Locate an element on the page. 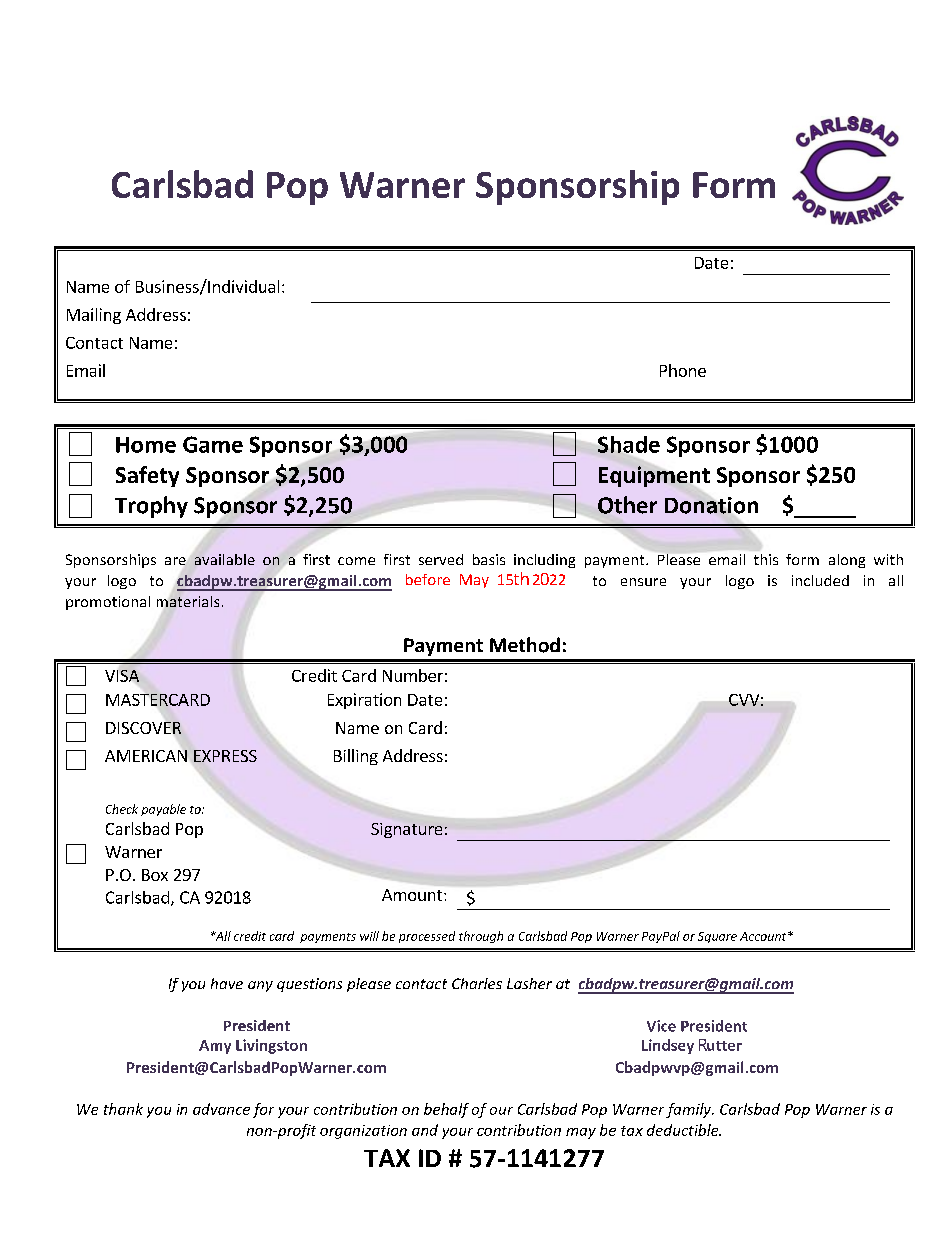 This page has width=952, height=1233. Phone is located at coordinates (683, 370).
